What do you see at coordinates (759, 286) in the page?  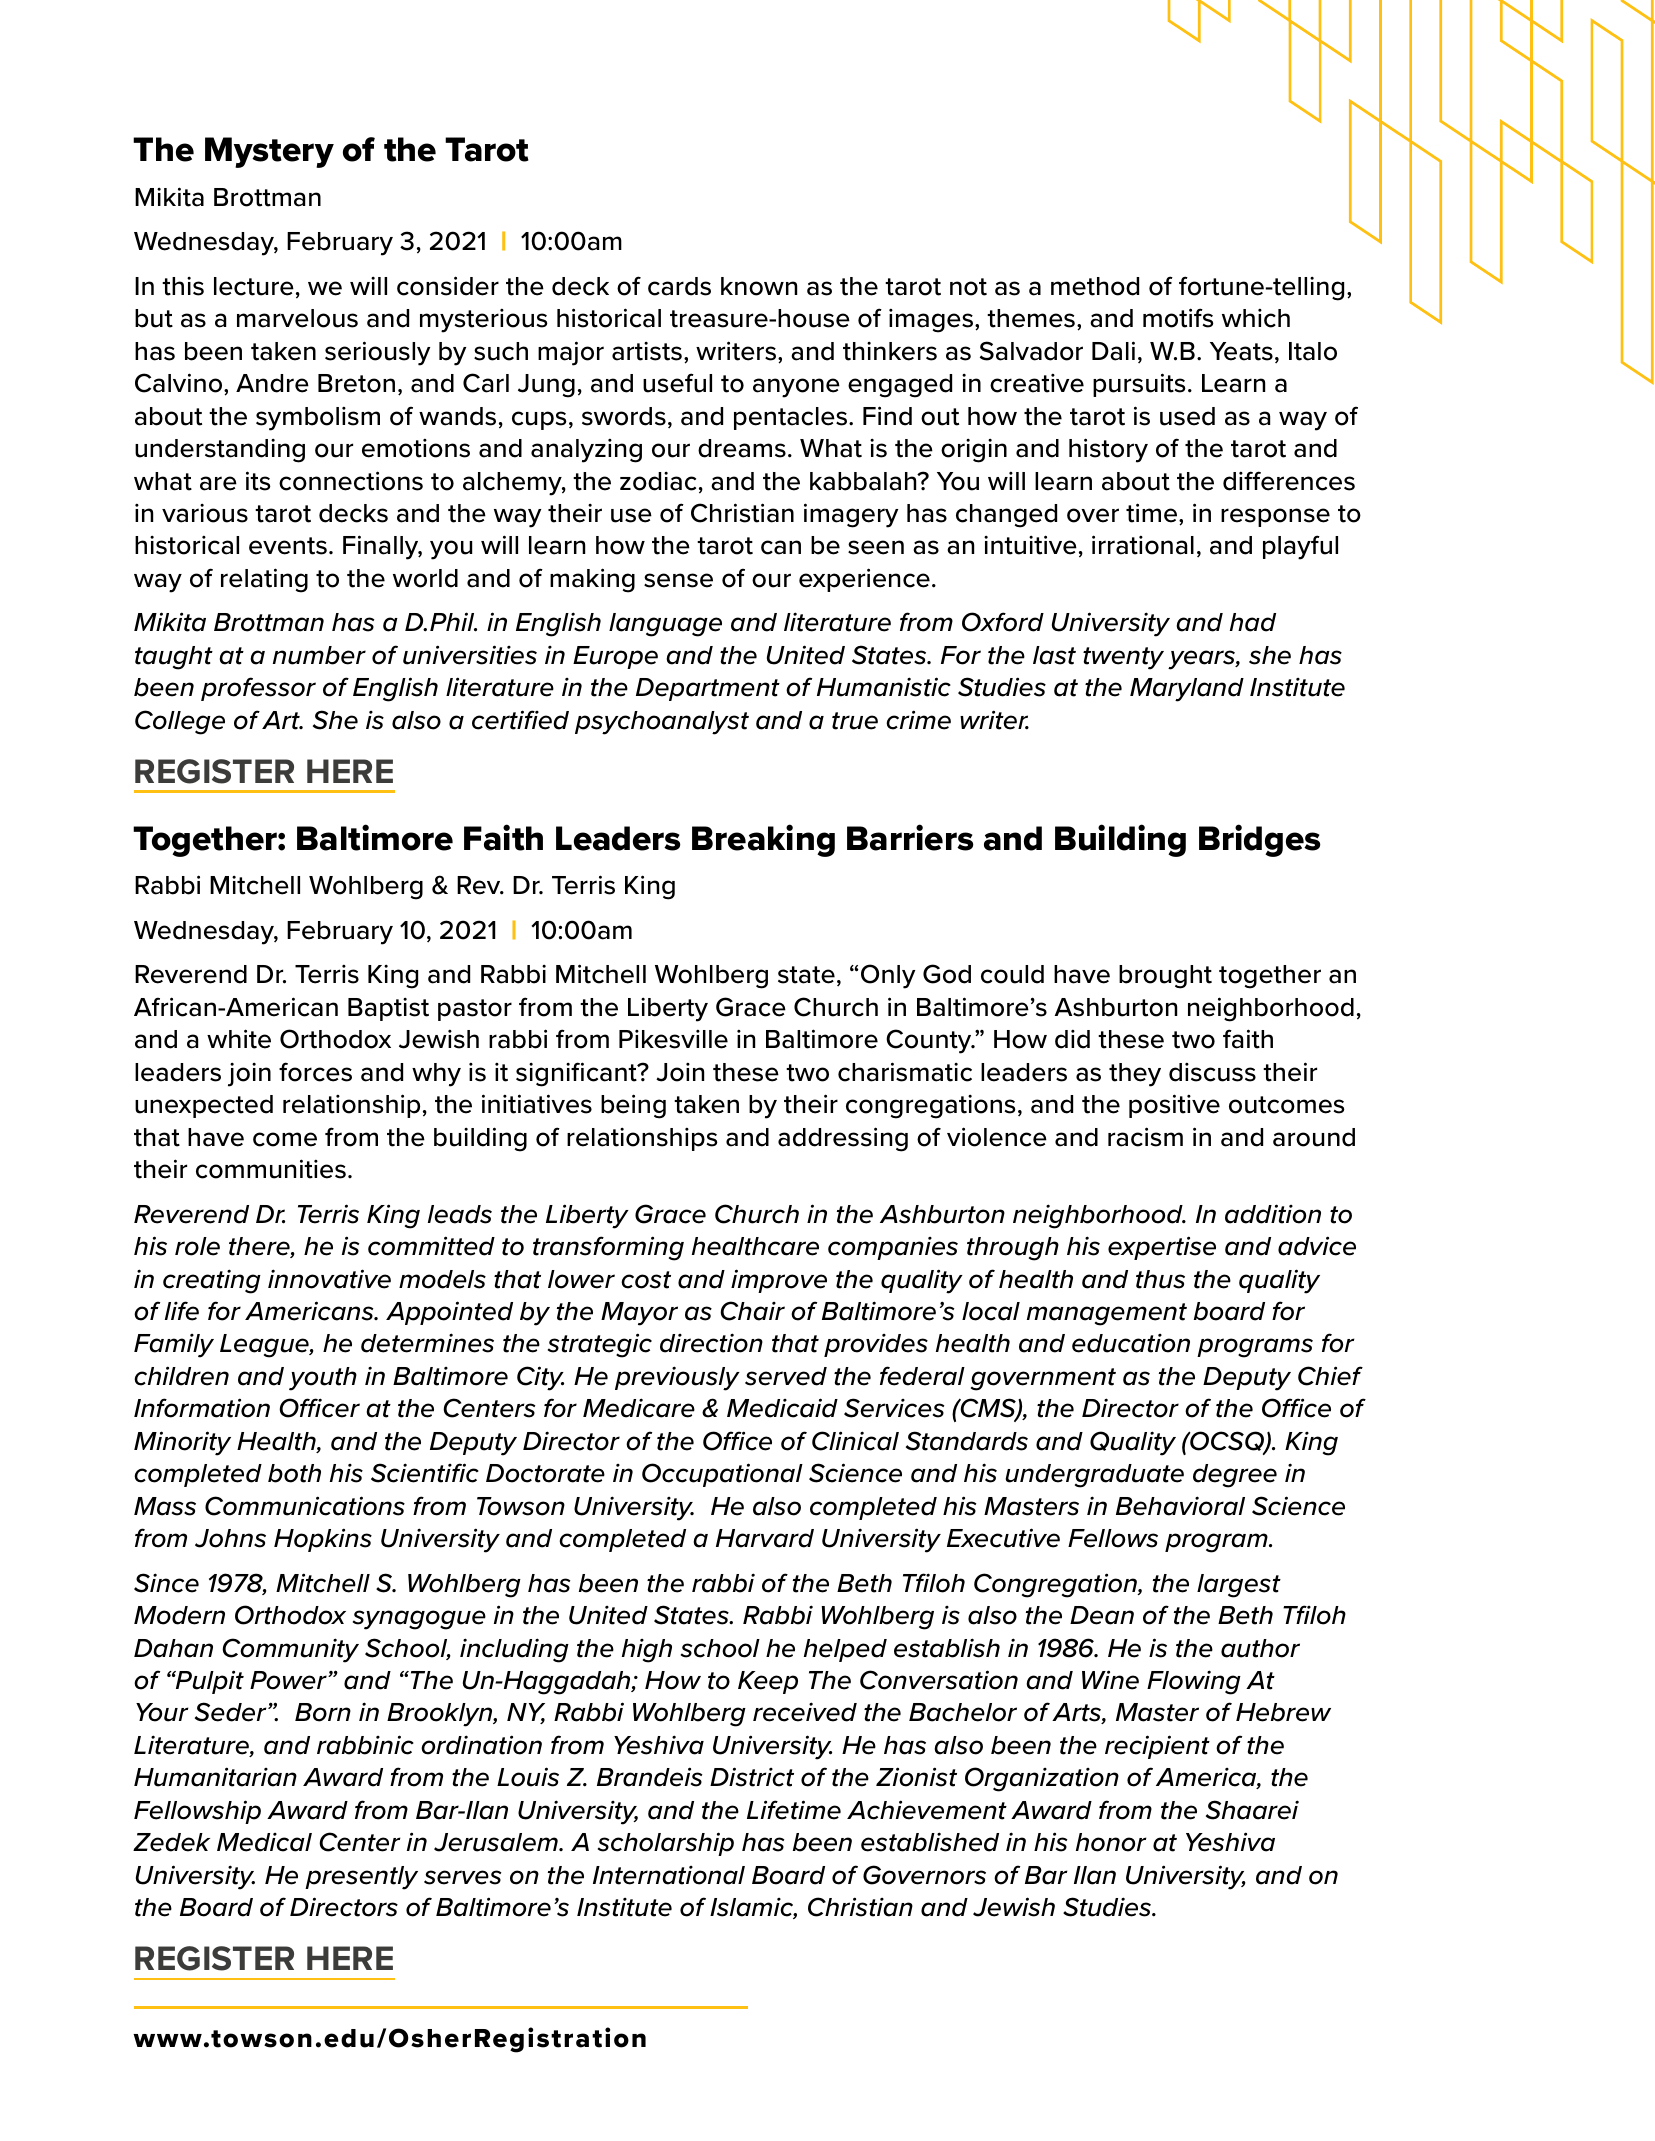 I see `known` at bounding box center [759, 286].
